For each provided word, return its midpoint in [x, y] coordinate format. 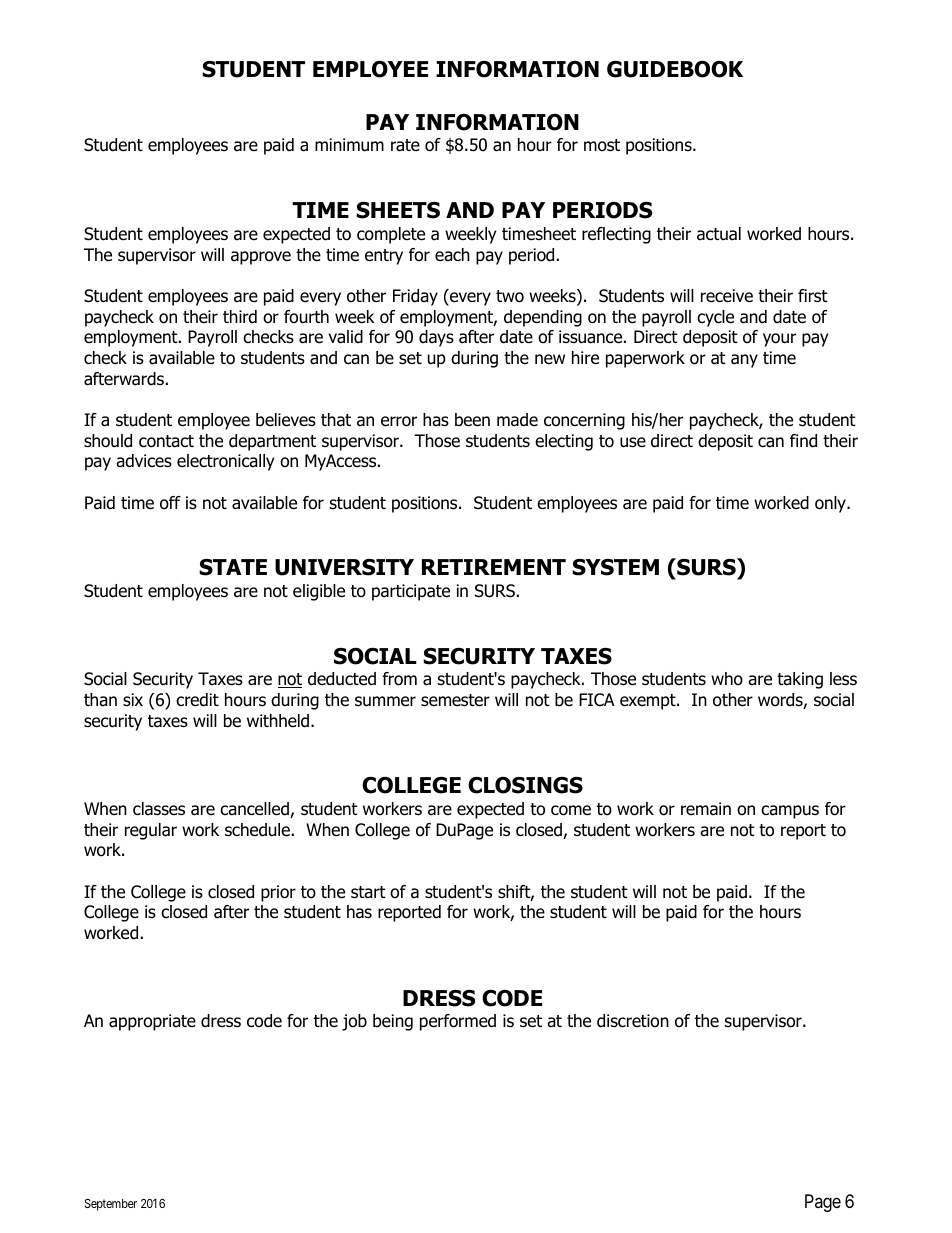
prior [278, 893]
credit [197, 700]
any [744, 361]
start [368, 892]
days [436, 338]
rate [405, 145]
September [111, 1205]
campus [790, 812]
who [727, 679]
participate [411, 592]
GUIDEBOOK [675, 69]
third [240, 317]
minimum [349, 145]
